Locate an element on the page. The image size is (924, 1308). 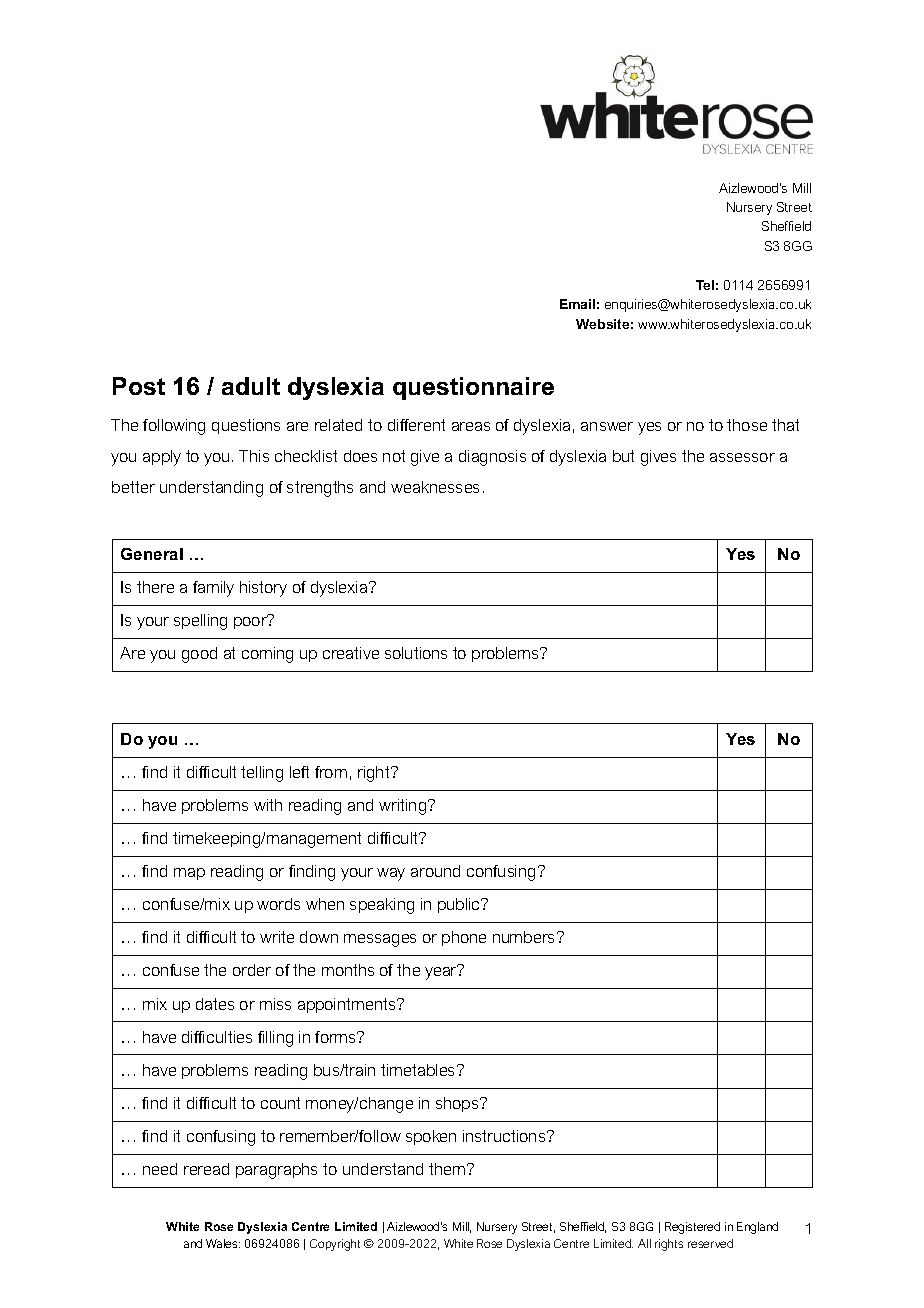
Wales is located at coordinates (223, 1243).
